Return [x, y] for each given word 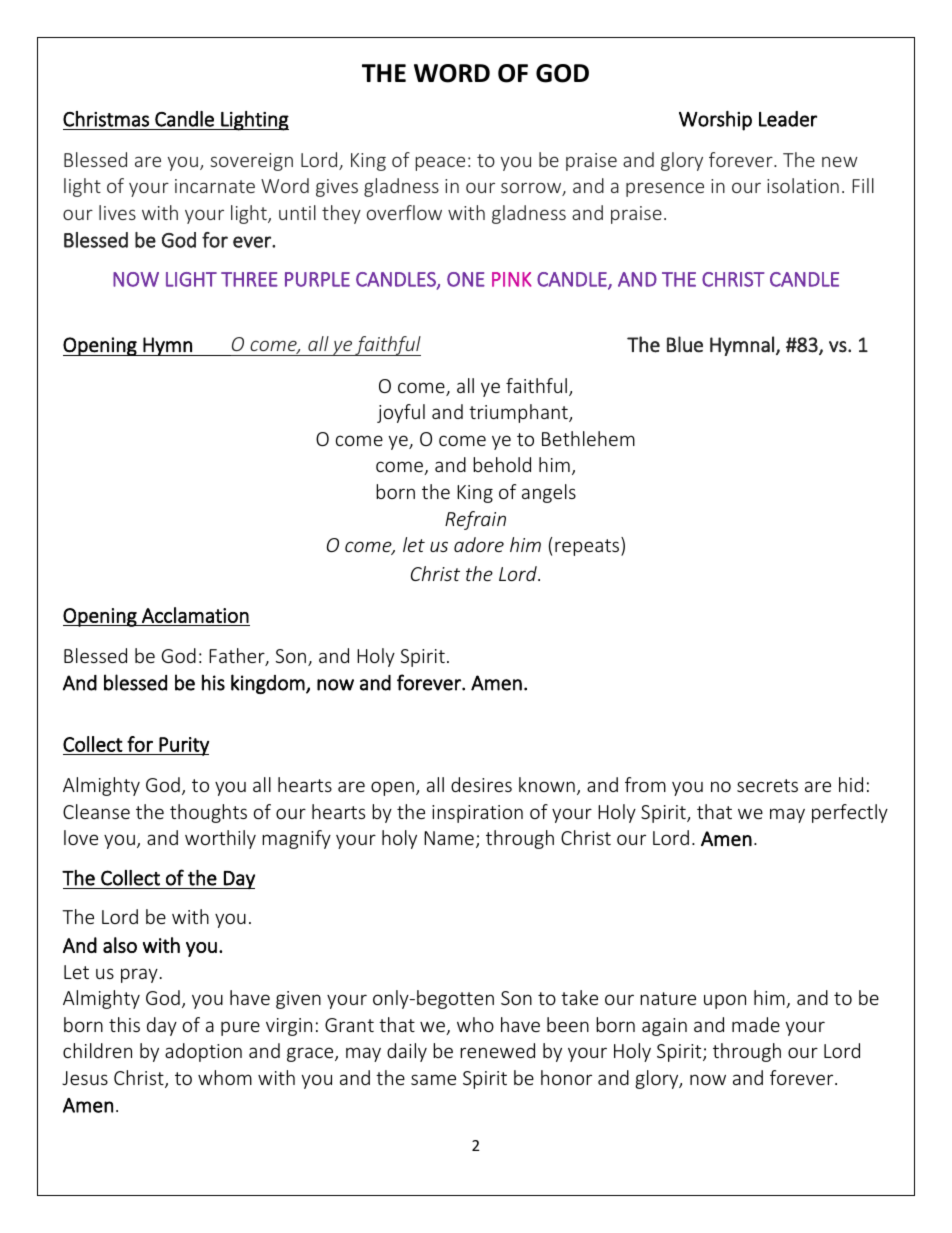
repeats [588, 547]
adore [479, 544]
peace [440, 163]
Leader [788, 119]
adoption [203, 1052]
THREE [249, 279]
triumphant [519, 413]
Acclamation [195, 615]
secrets [767, 785]
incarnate [215, 186]
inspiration [477, 814]
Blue [685, 344]
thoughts [208, 813]
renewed [497, 1050]
